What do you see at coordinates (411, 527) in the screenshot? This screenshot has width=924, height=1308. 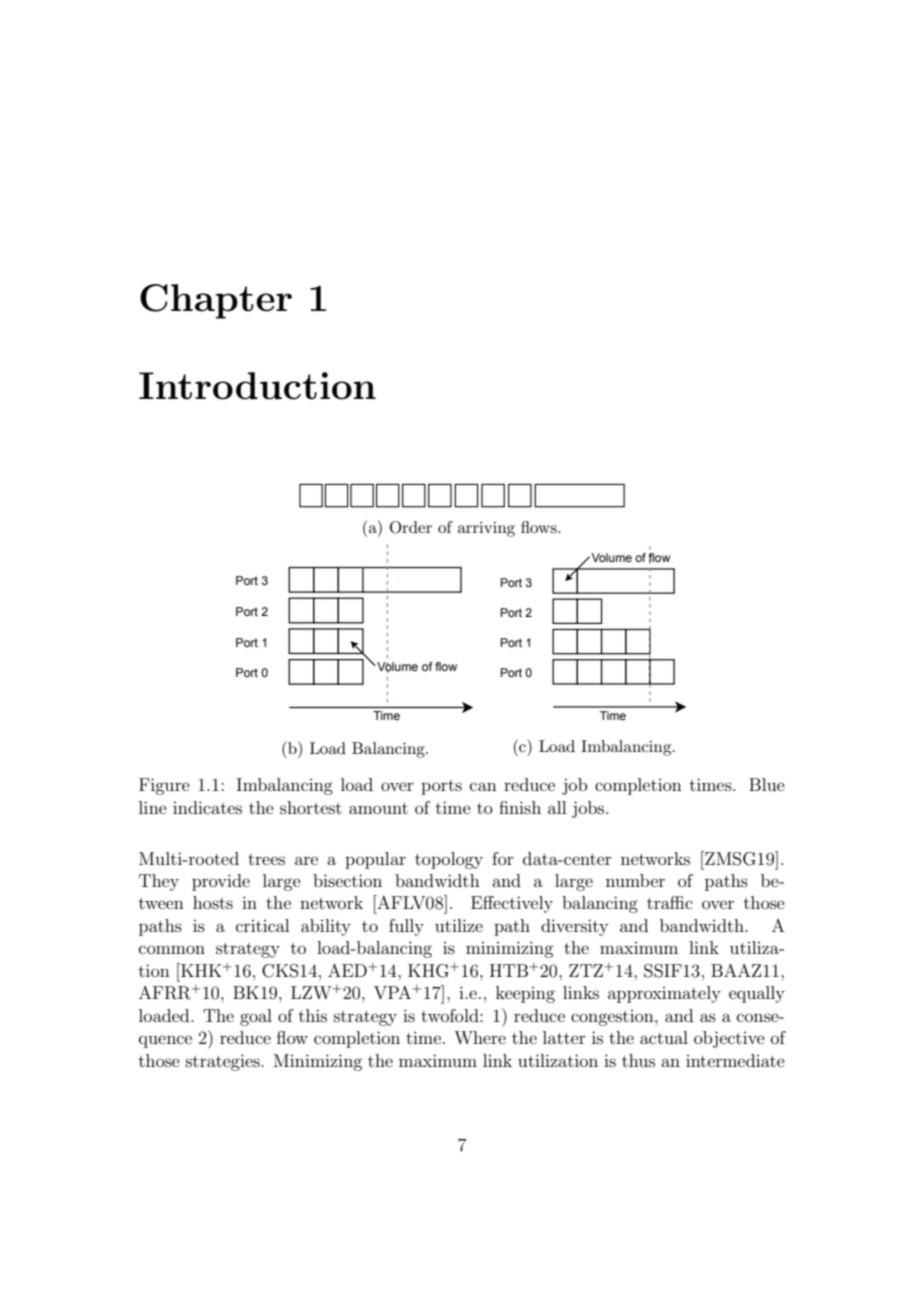 I see `Order` at bounding box center [411, 527].
